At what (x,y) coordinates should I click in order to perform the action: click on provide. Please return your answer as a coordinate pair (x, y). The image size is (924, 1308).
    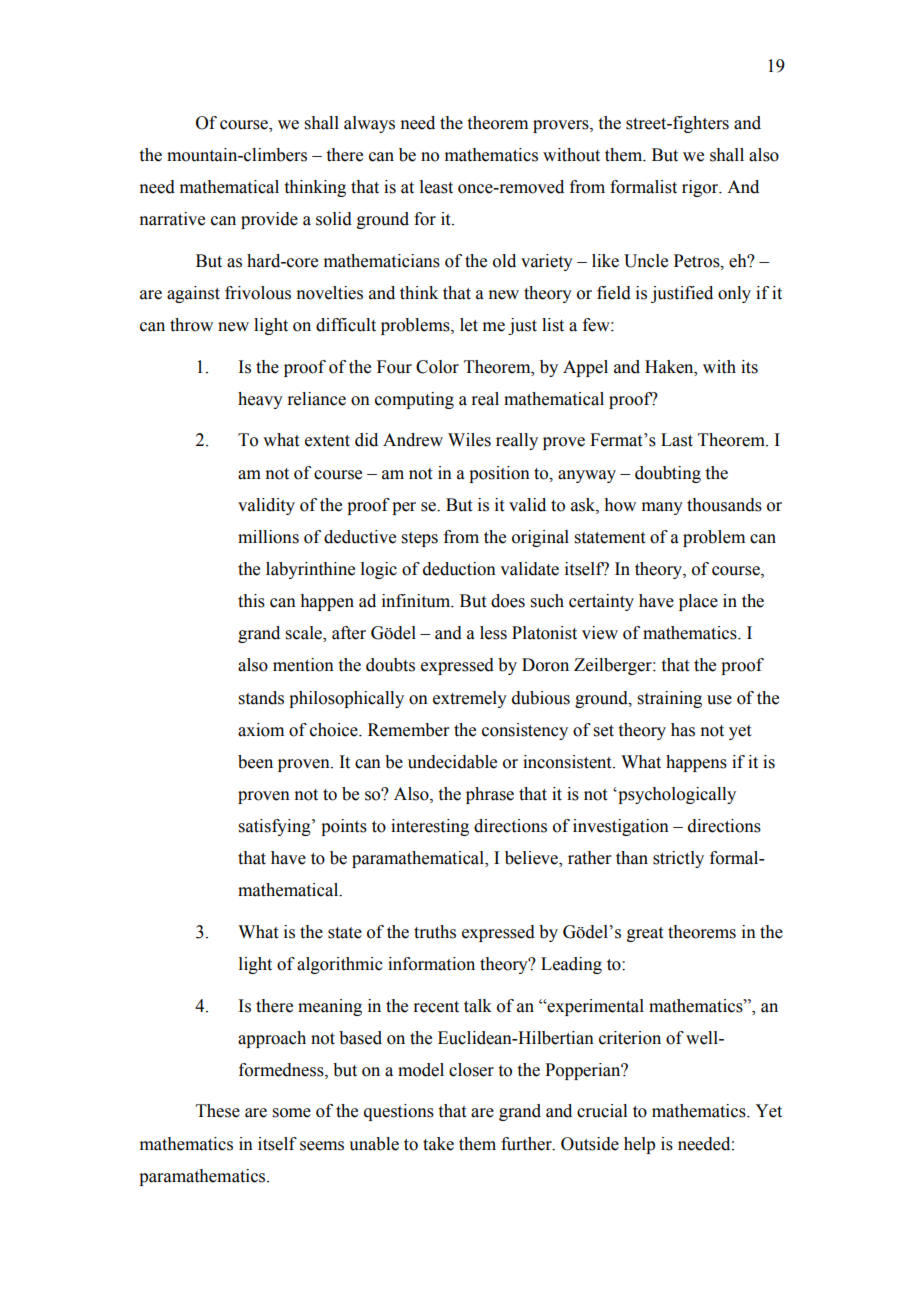
    Looking at the image, I should click on (269, 220).
